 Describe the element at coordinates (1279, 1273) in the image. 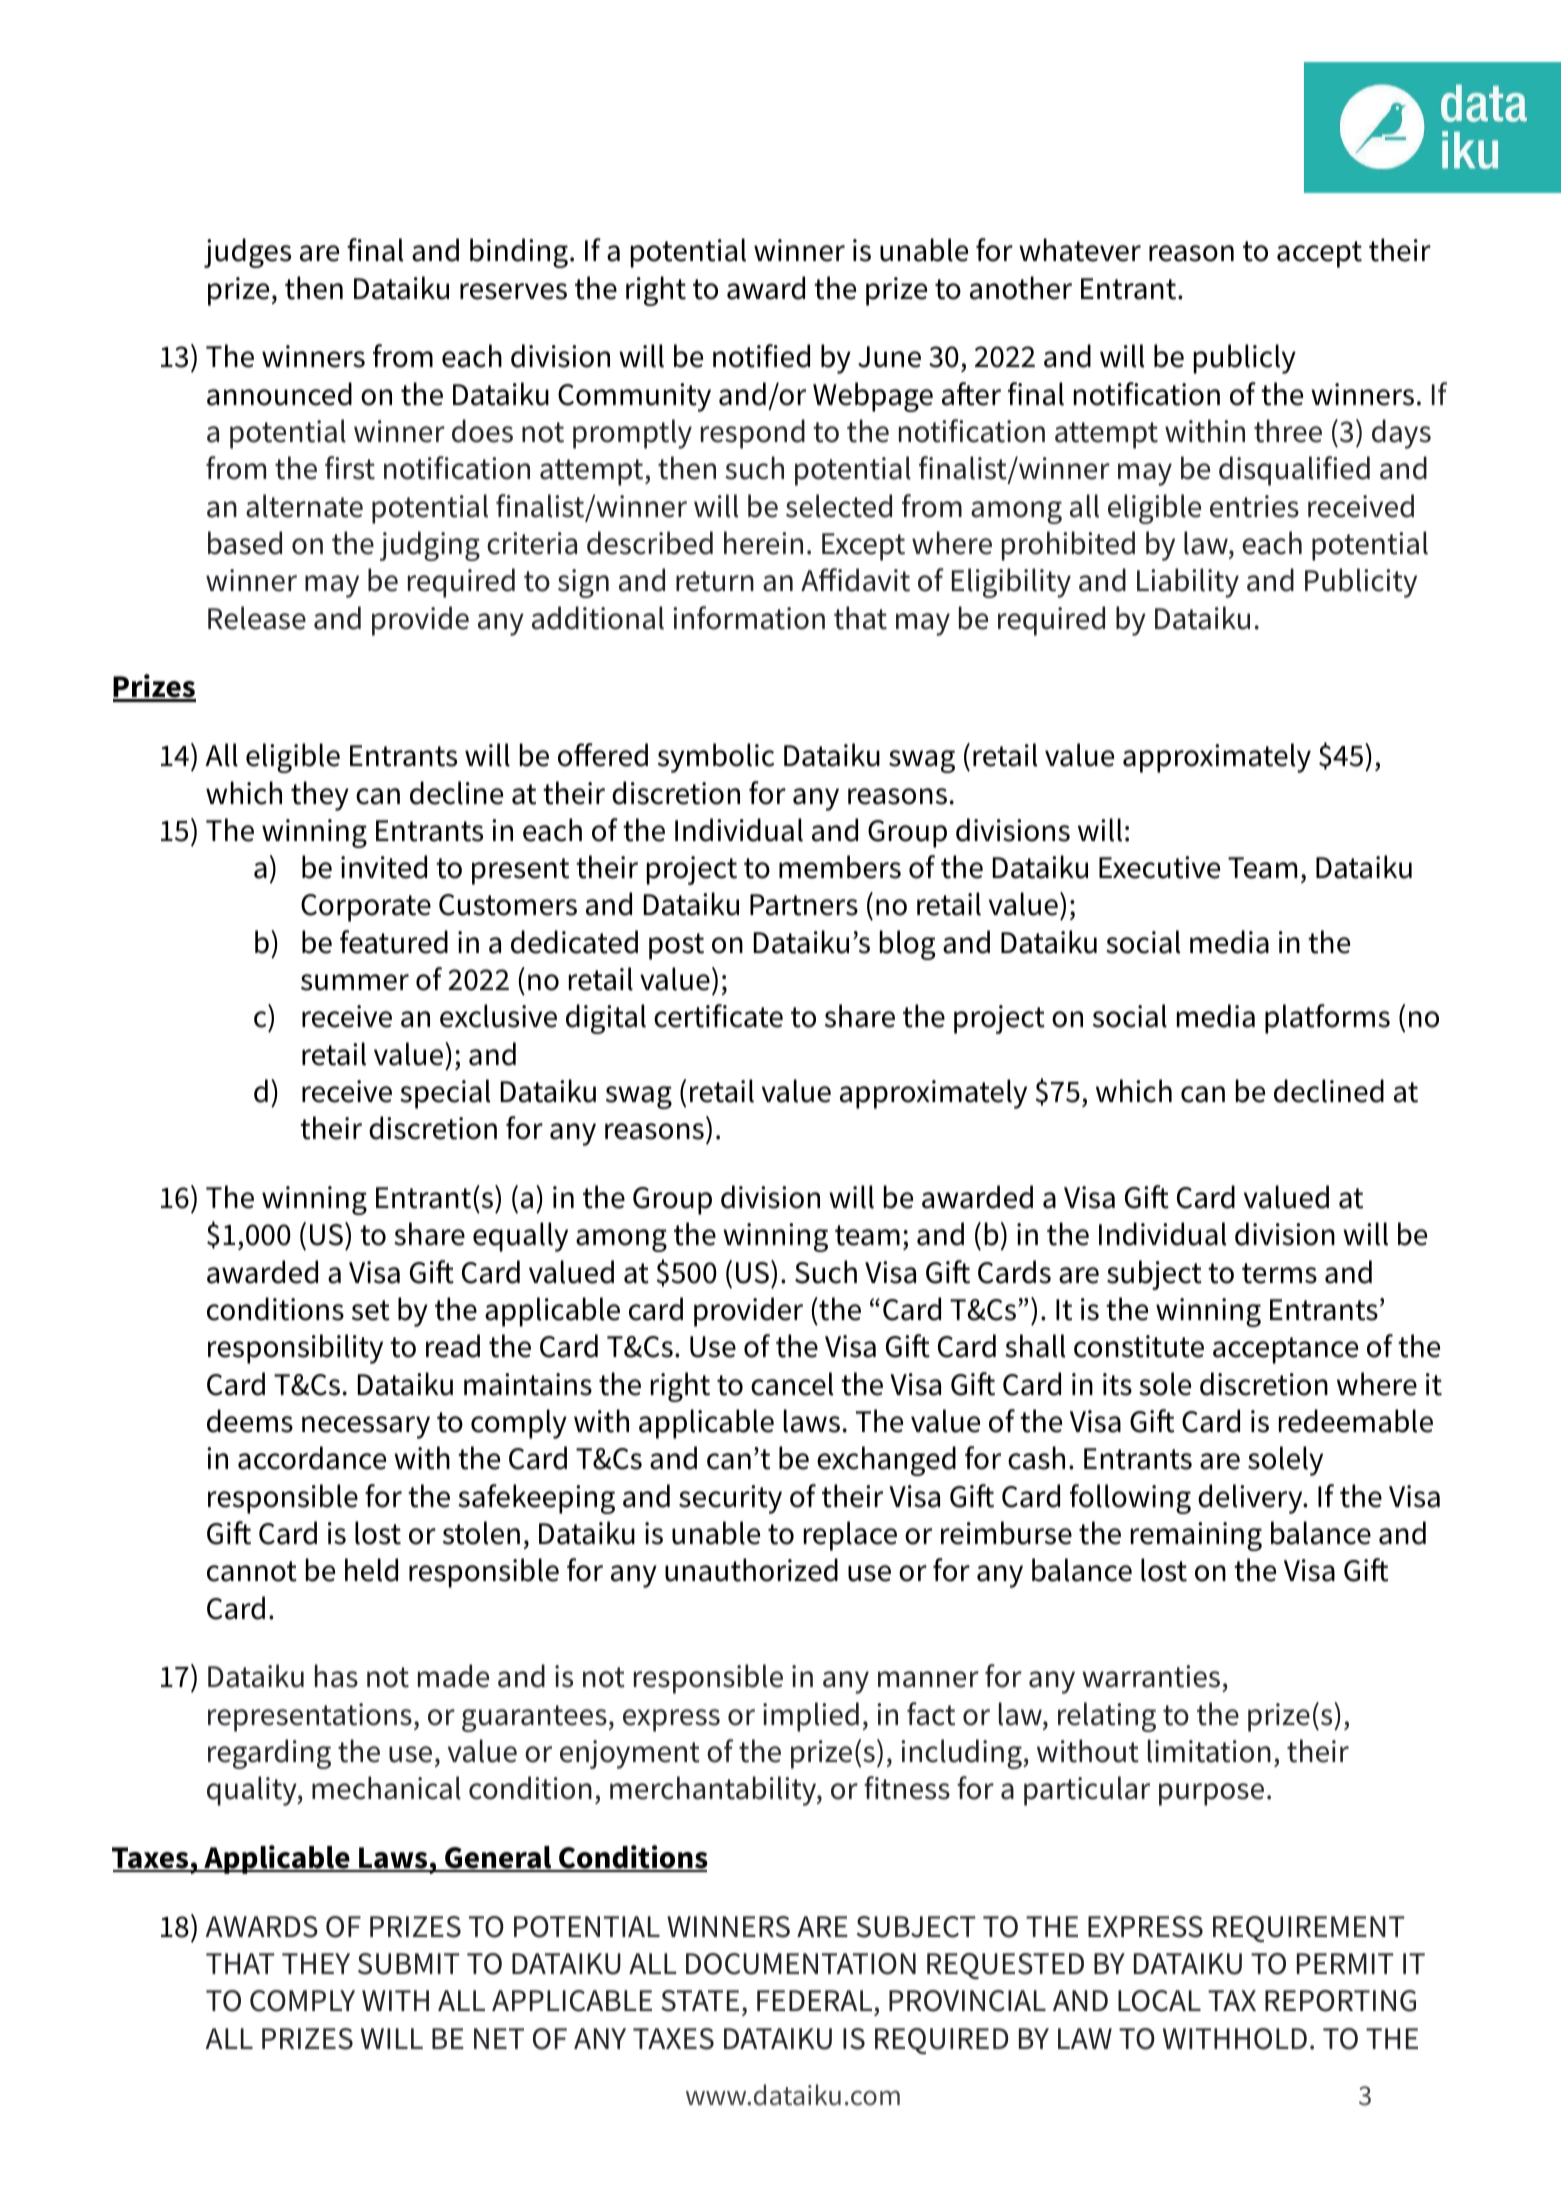

I see `terms` at that location.
